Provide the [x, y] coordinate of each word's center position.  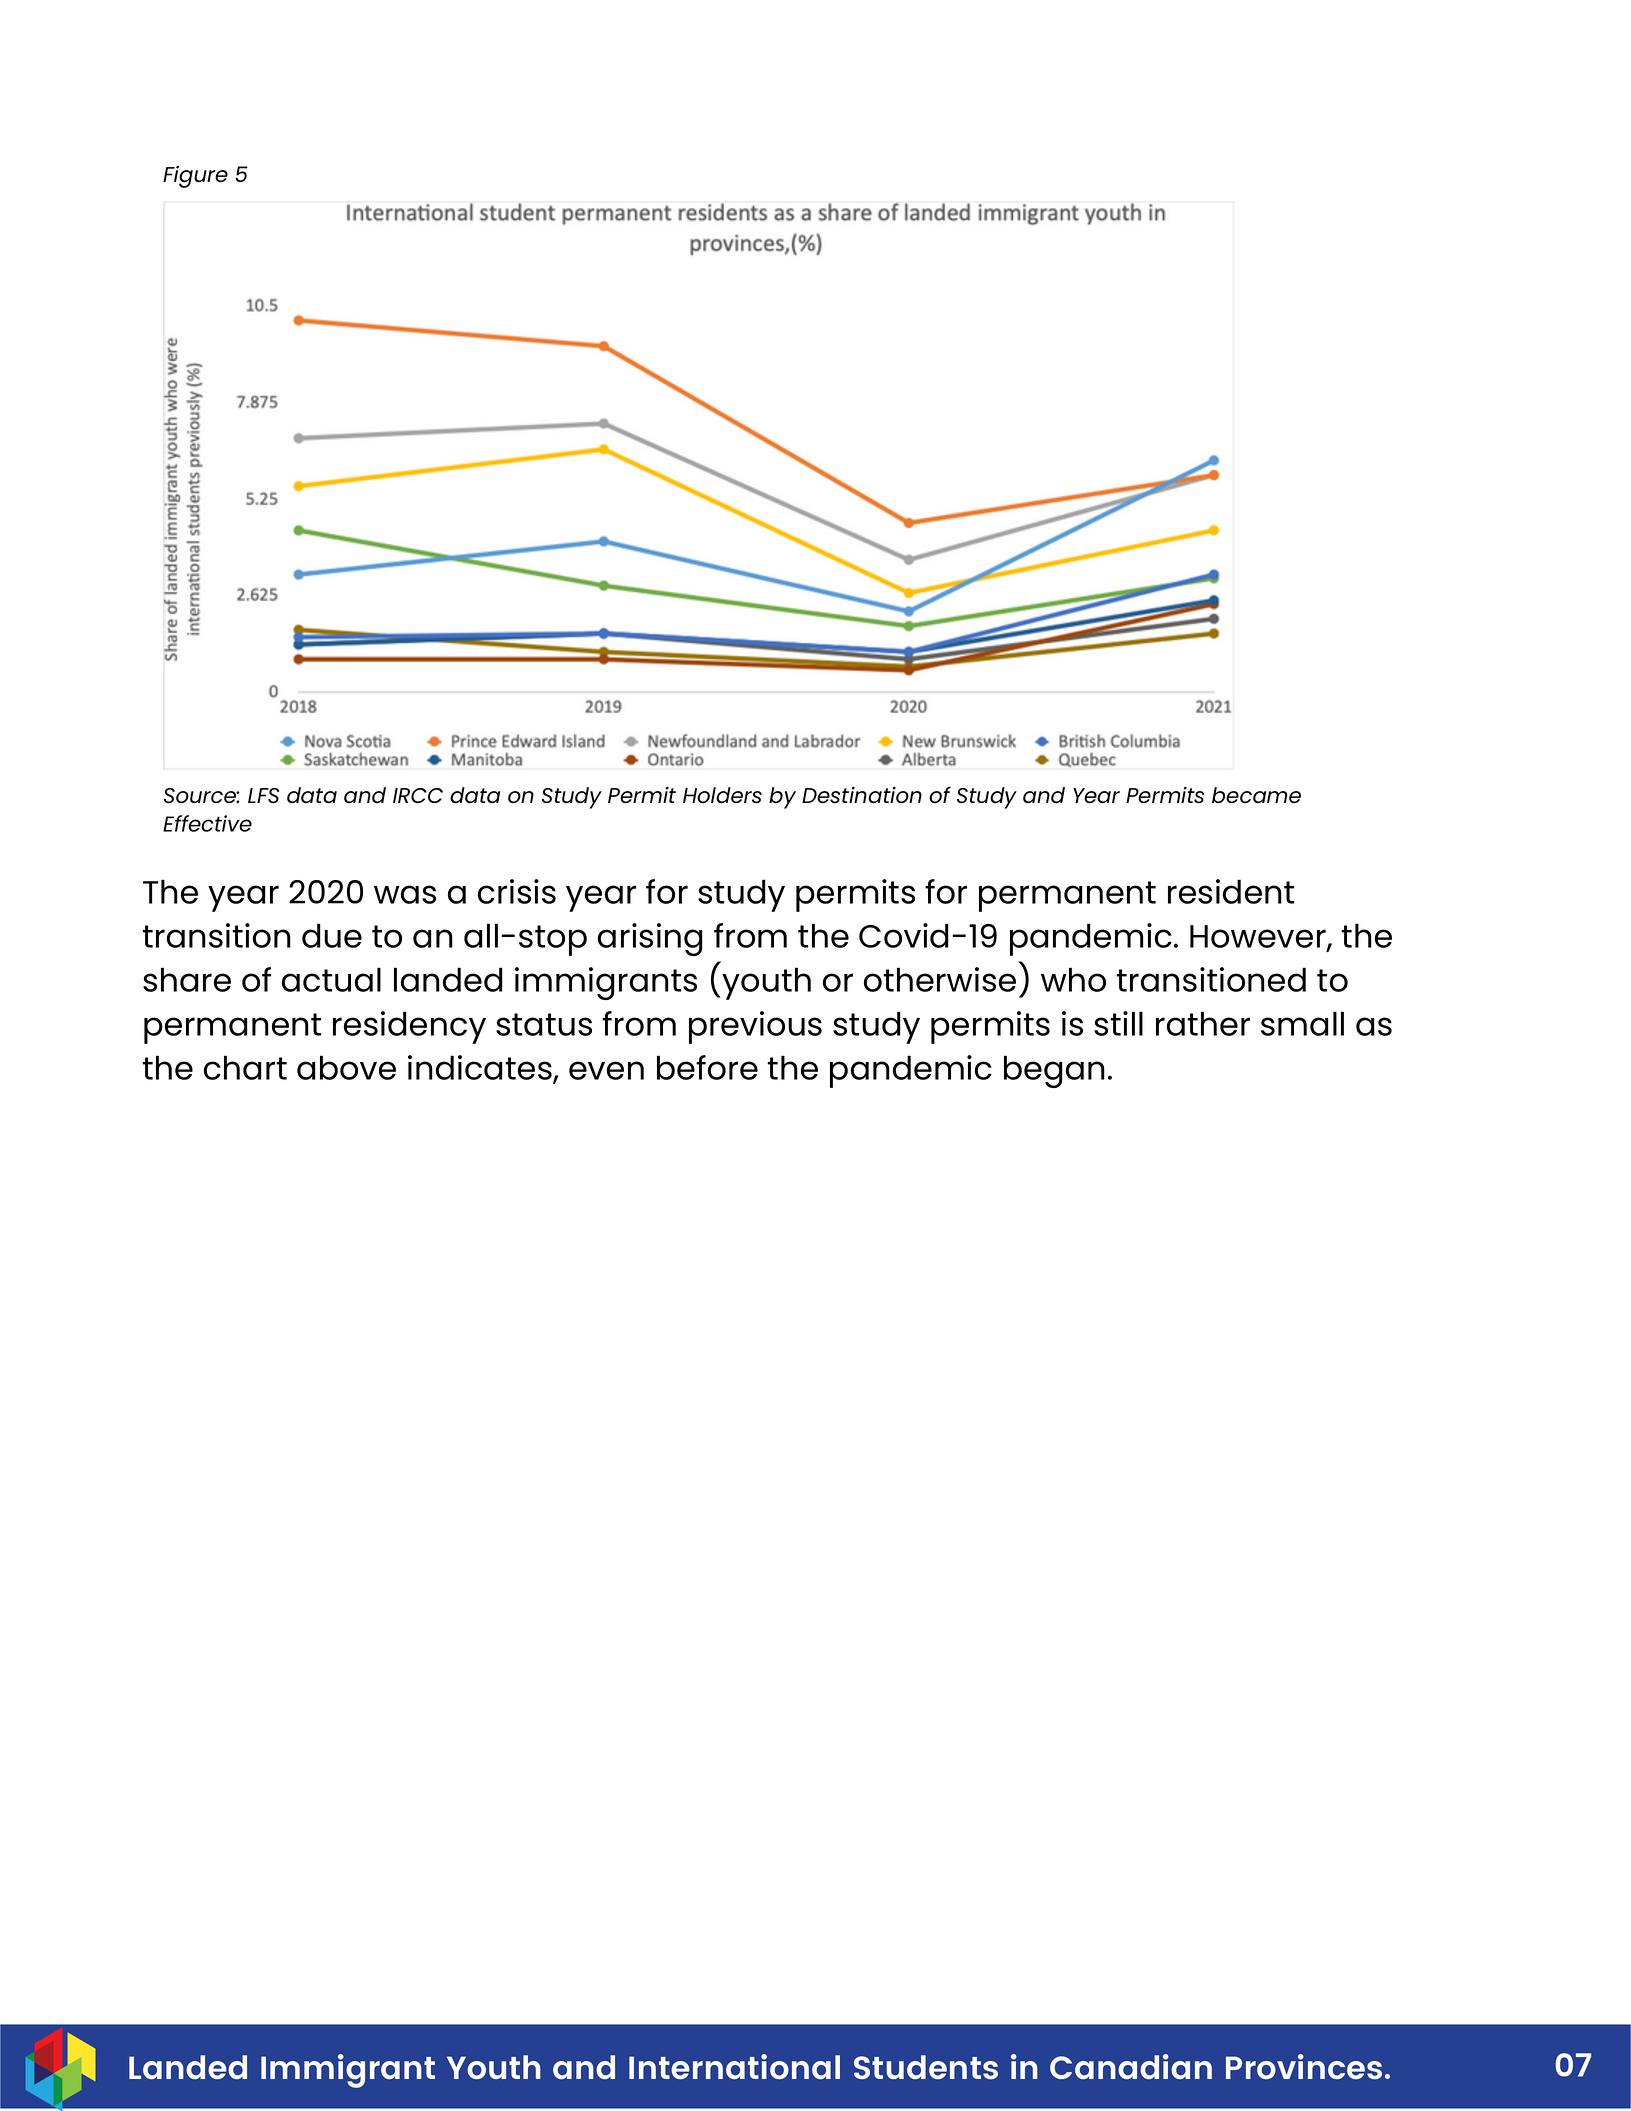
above [346, 1067]
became [1256, 795]
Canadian [1131, 2066]
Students [926, 2067]
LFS [263, 795]
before [707, 1067]
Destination [862, 795]
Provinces [1304, 2066]
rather [1203, 1023]
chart [245, 1067]
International [734, 2066]
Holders [722, 795]
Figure [195, 177]
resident [1231, 891]
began [1054, 1071]
